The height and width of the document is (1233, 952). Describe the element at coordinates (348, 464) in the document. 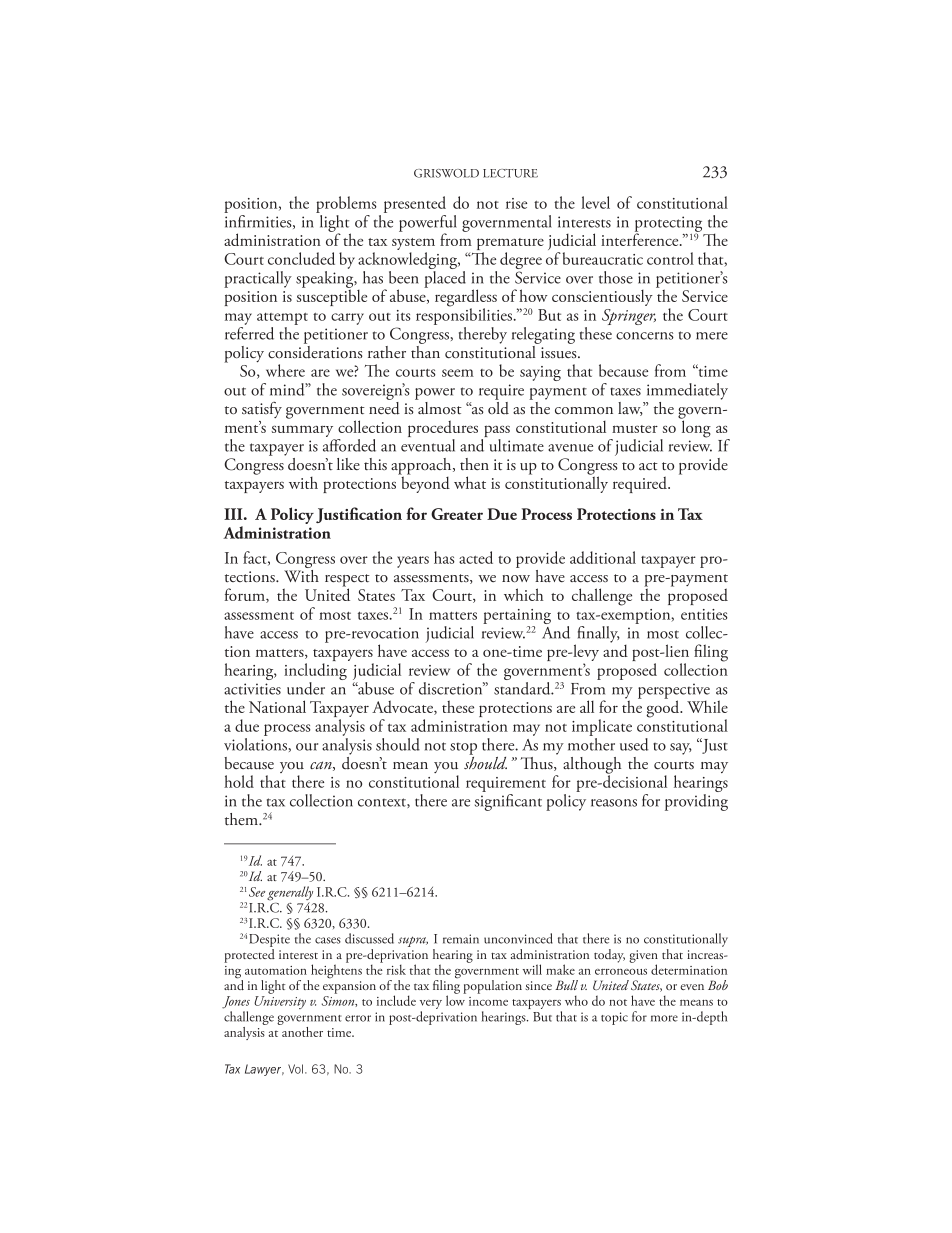

I see `like` at that location.
